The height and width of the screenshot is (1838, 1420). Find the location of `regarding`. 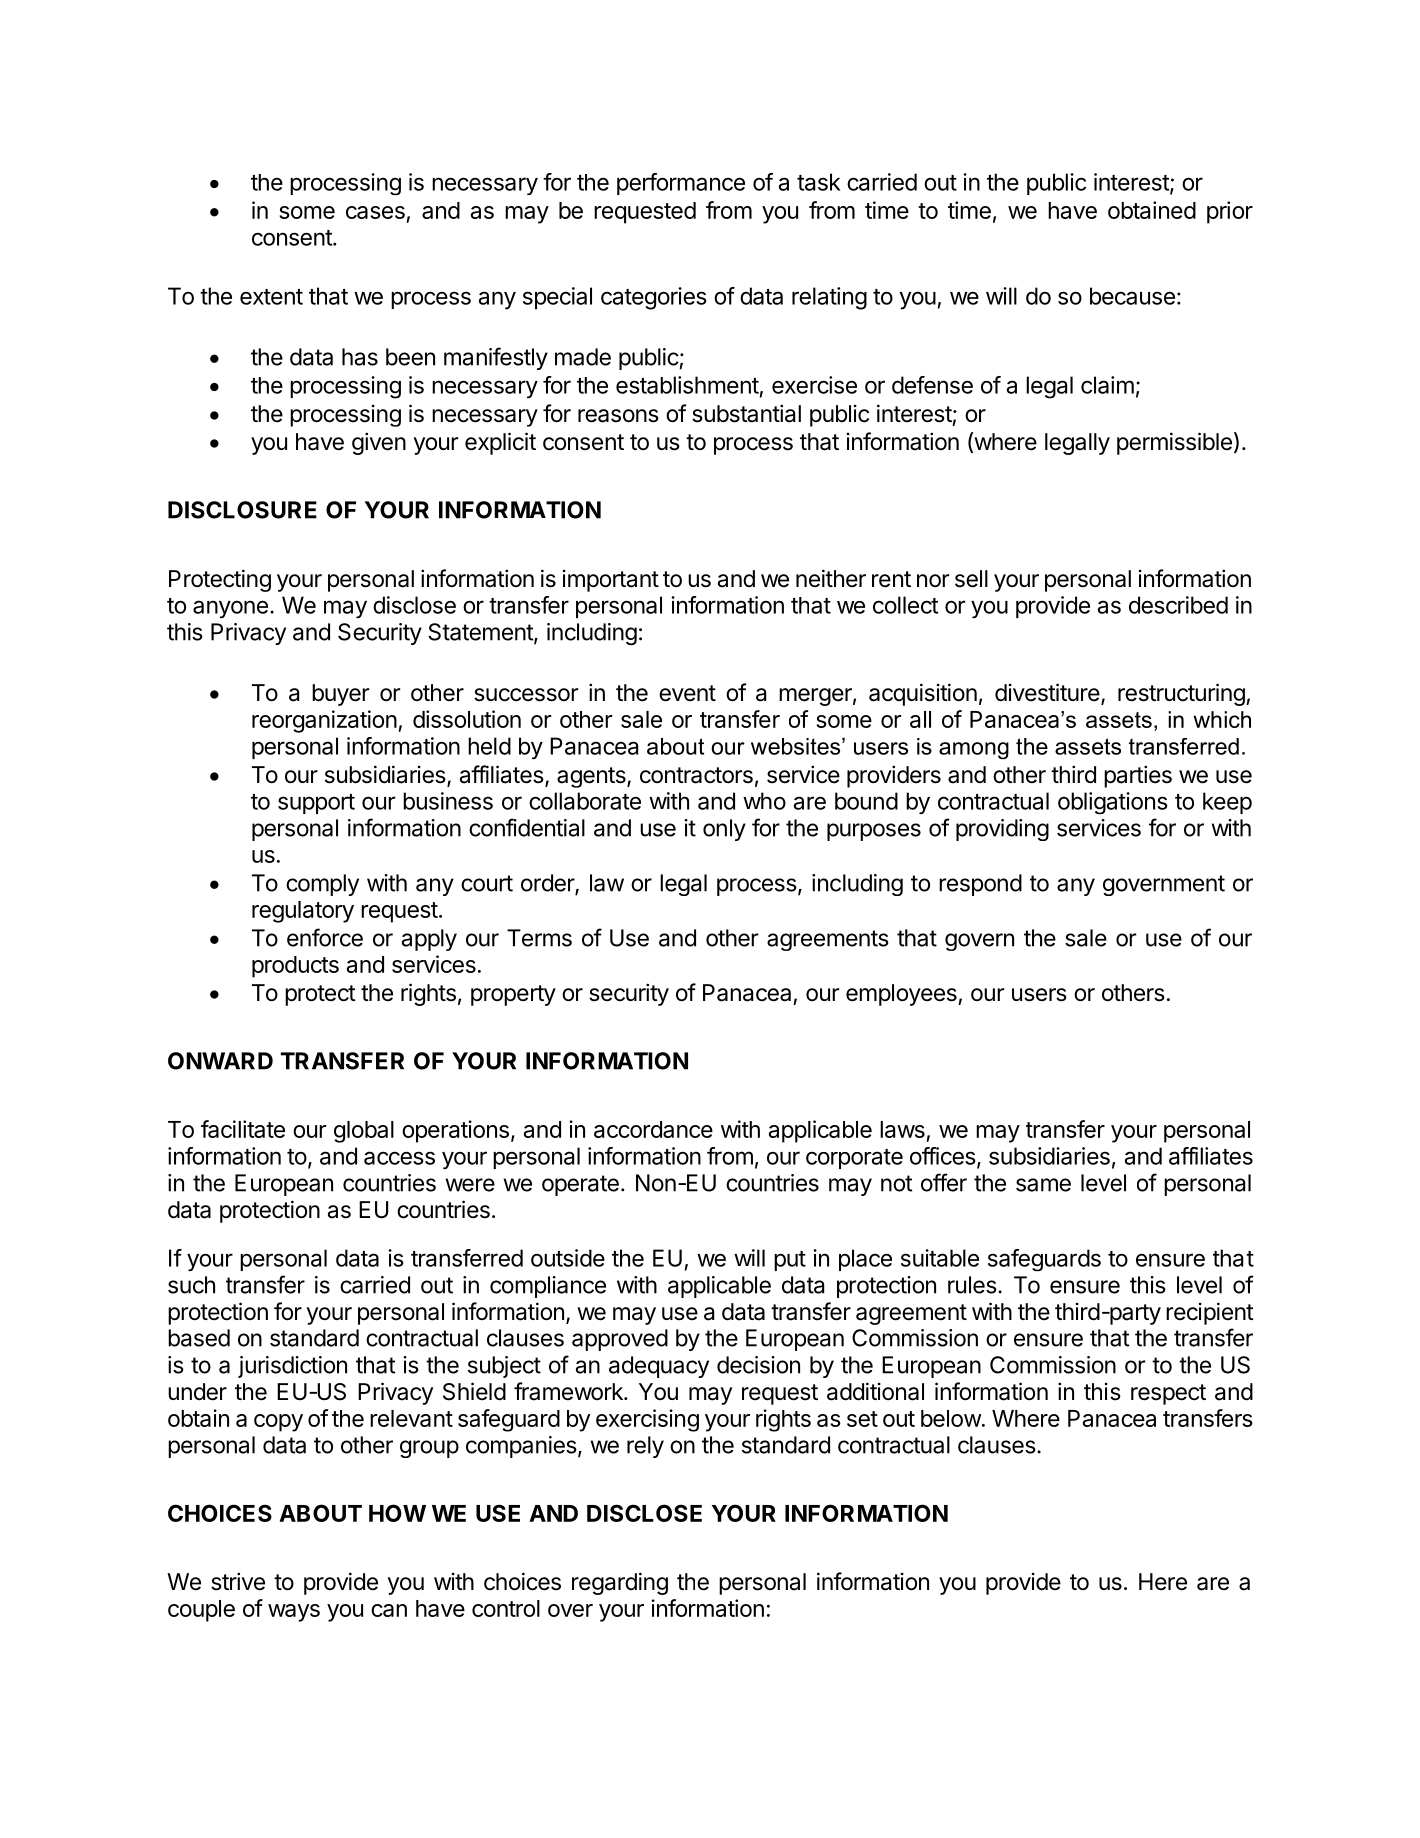

regarding is located at coordinates (620, 1583).
